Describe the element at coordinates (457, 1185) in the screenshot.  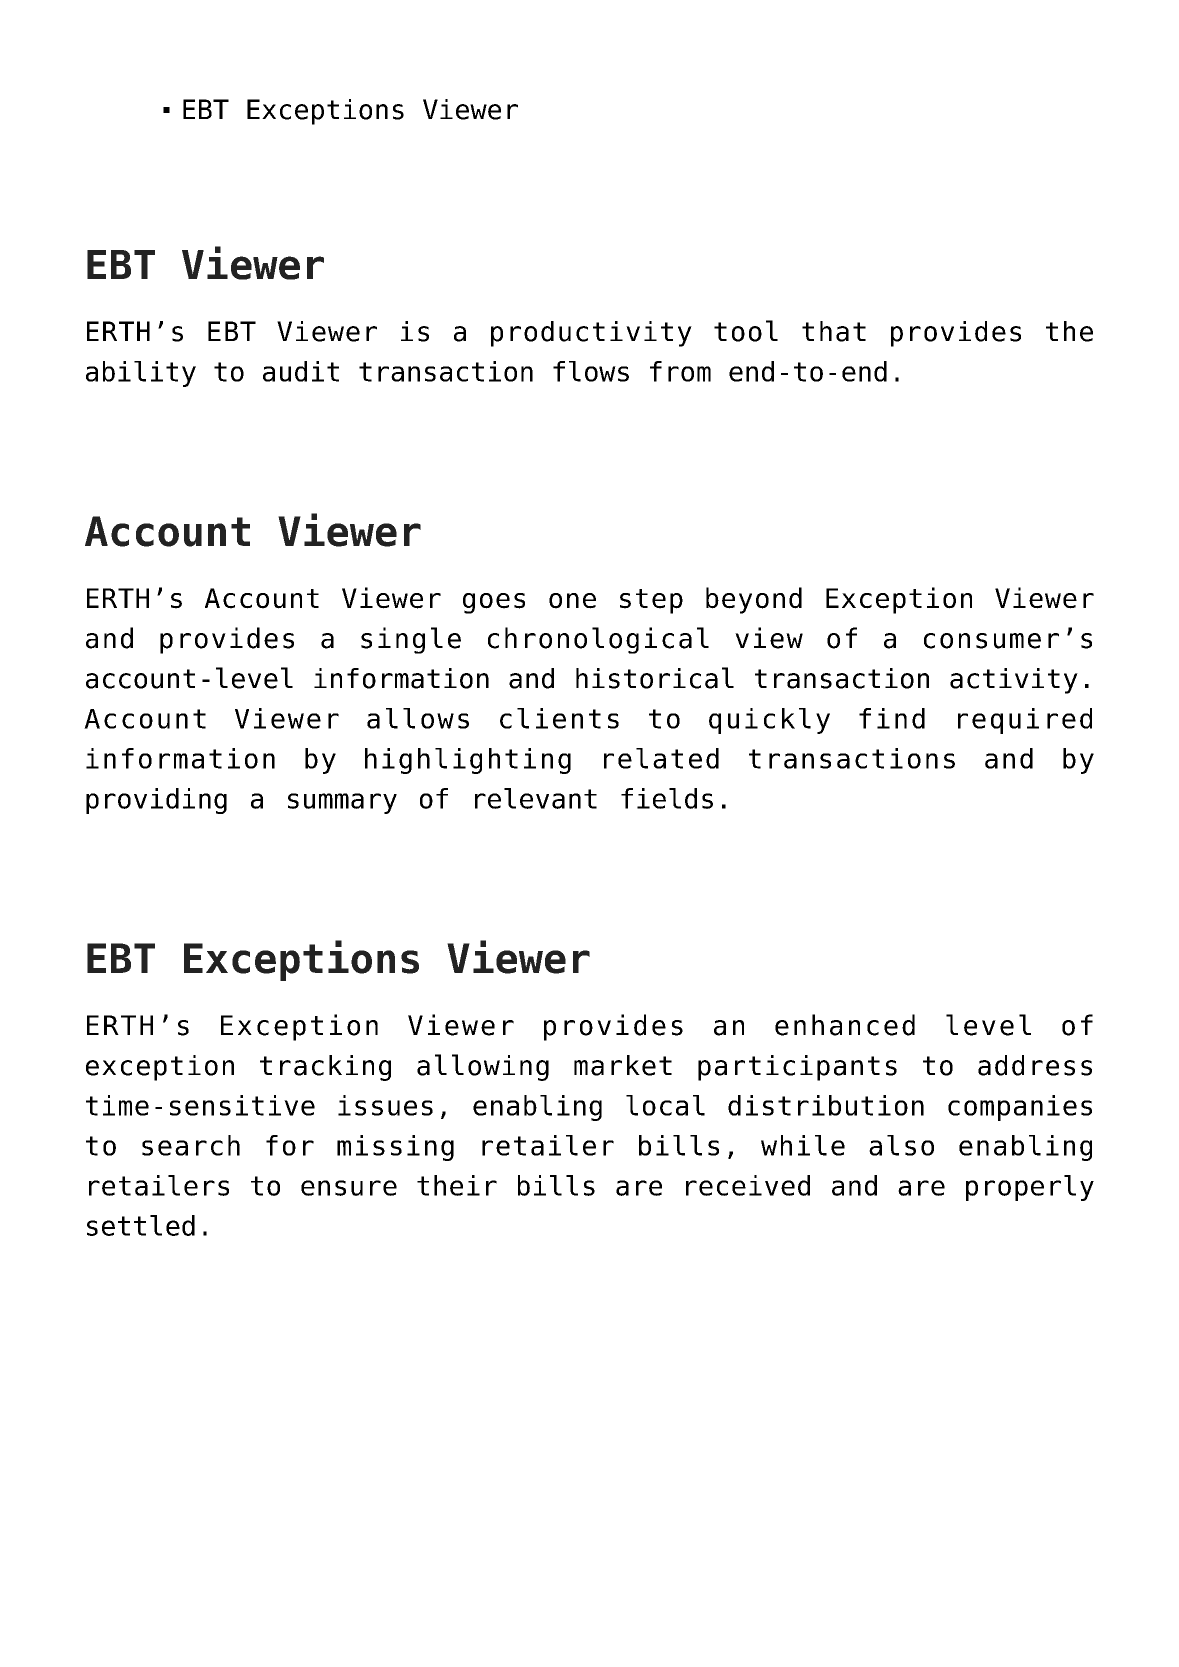
I see `their` at that location.
